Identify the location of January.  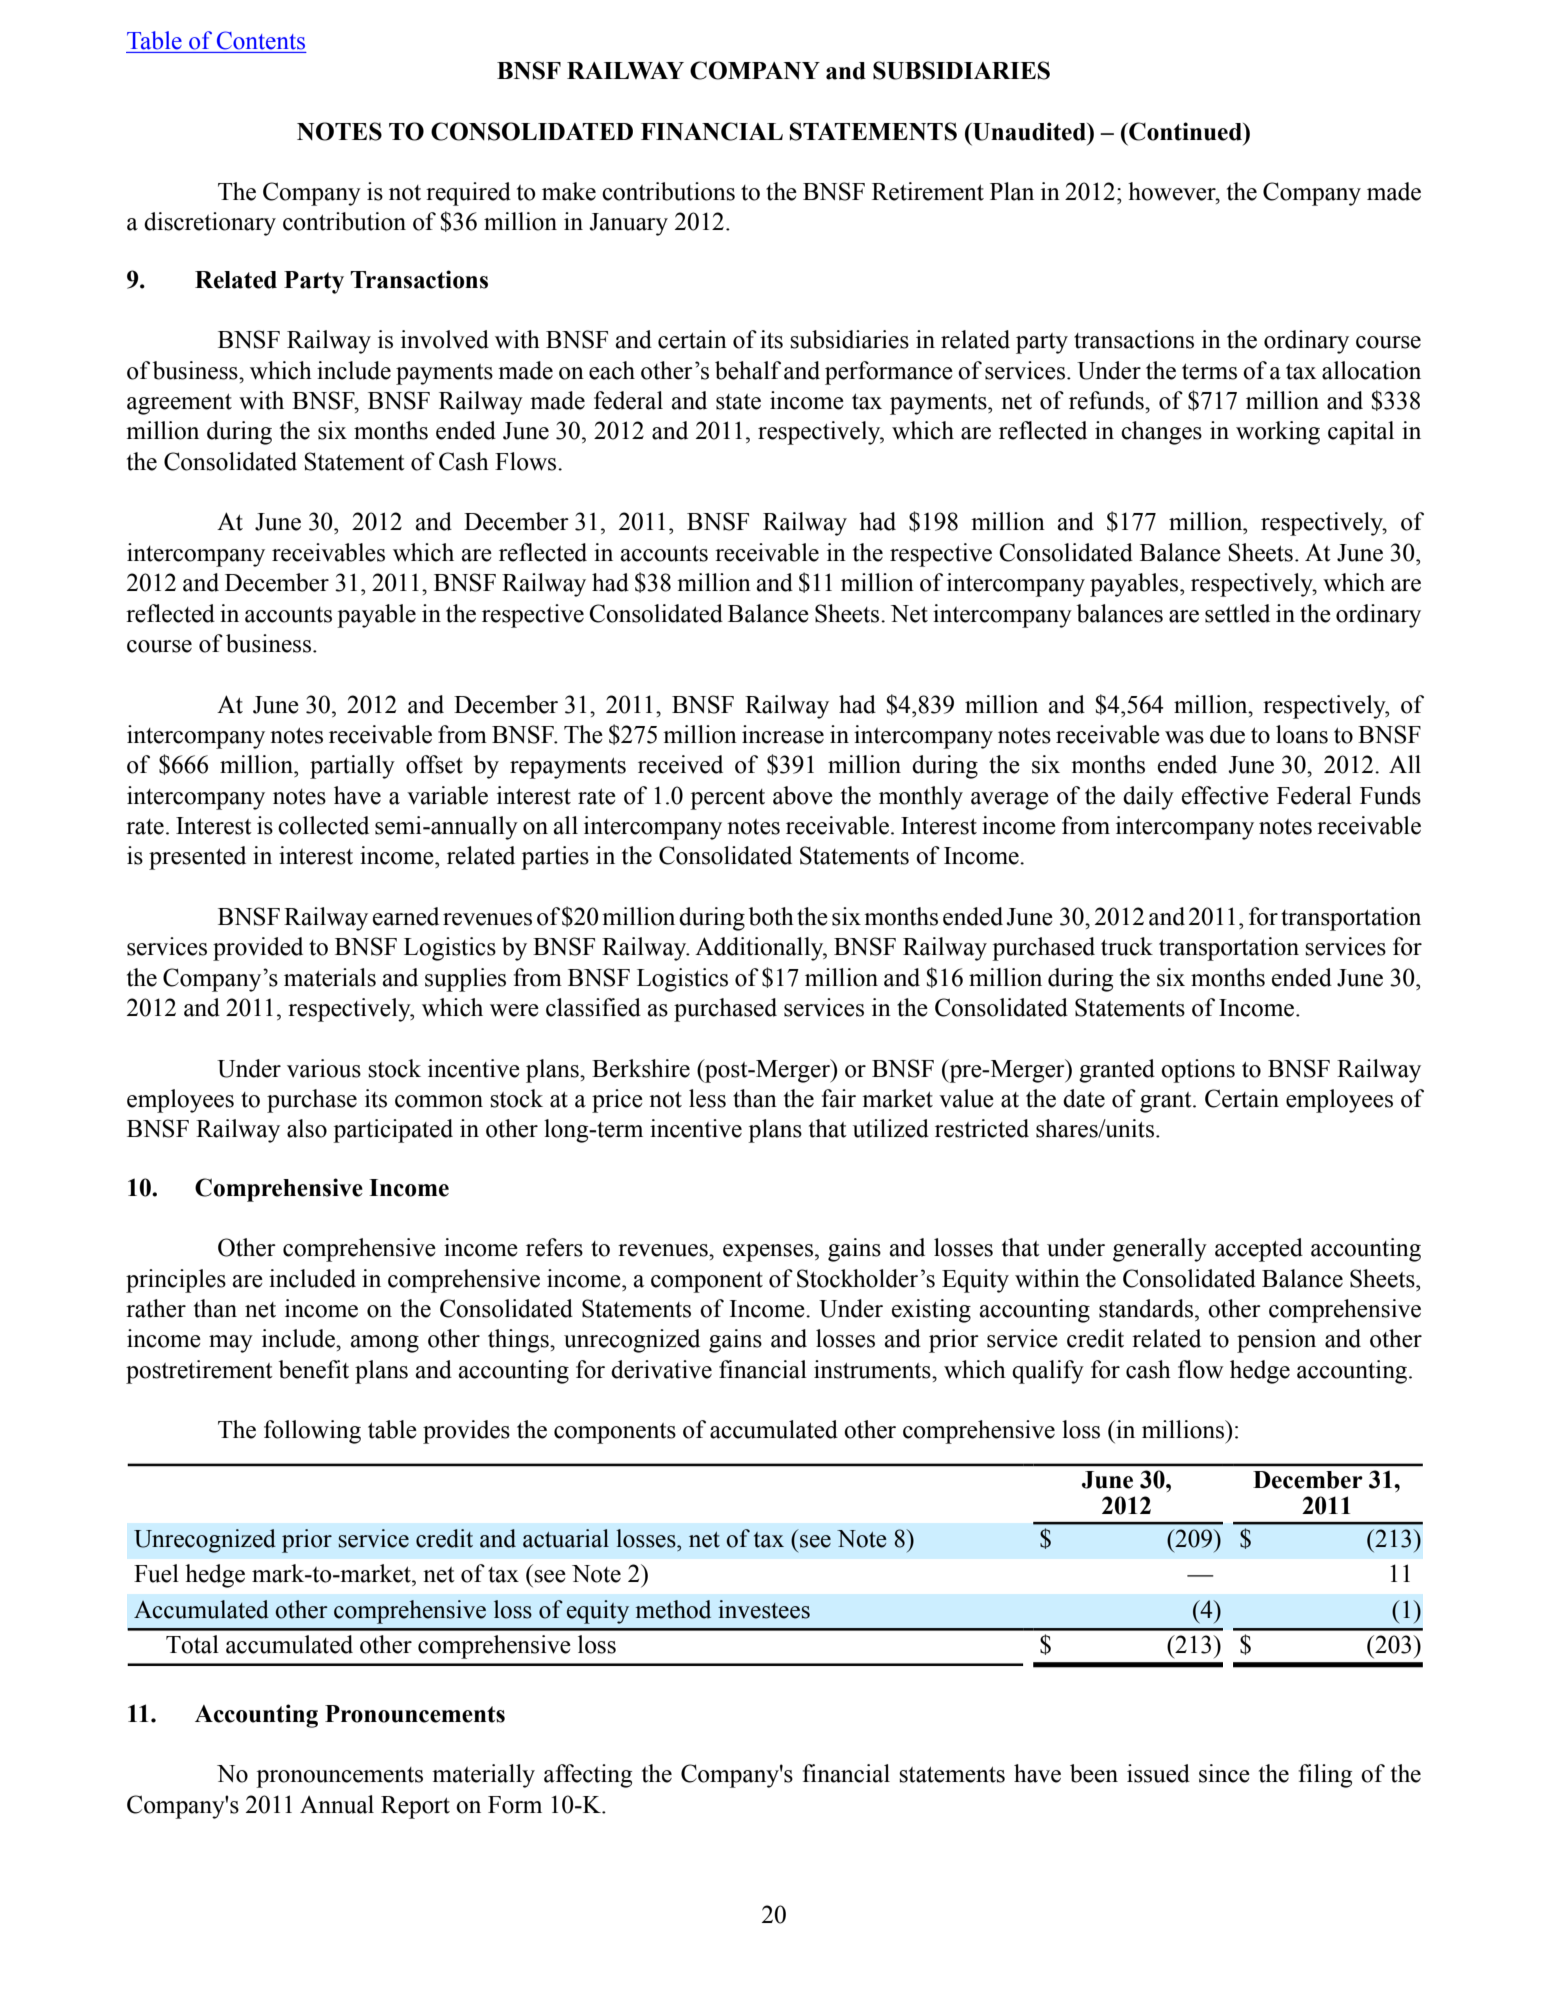
(628, 224).
